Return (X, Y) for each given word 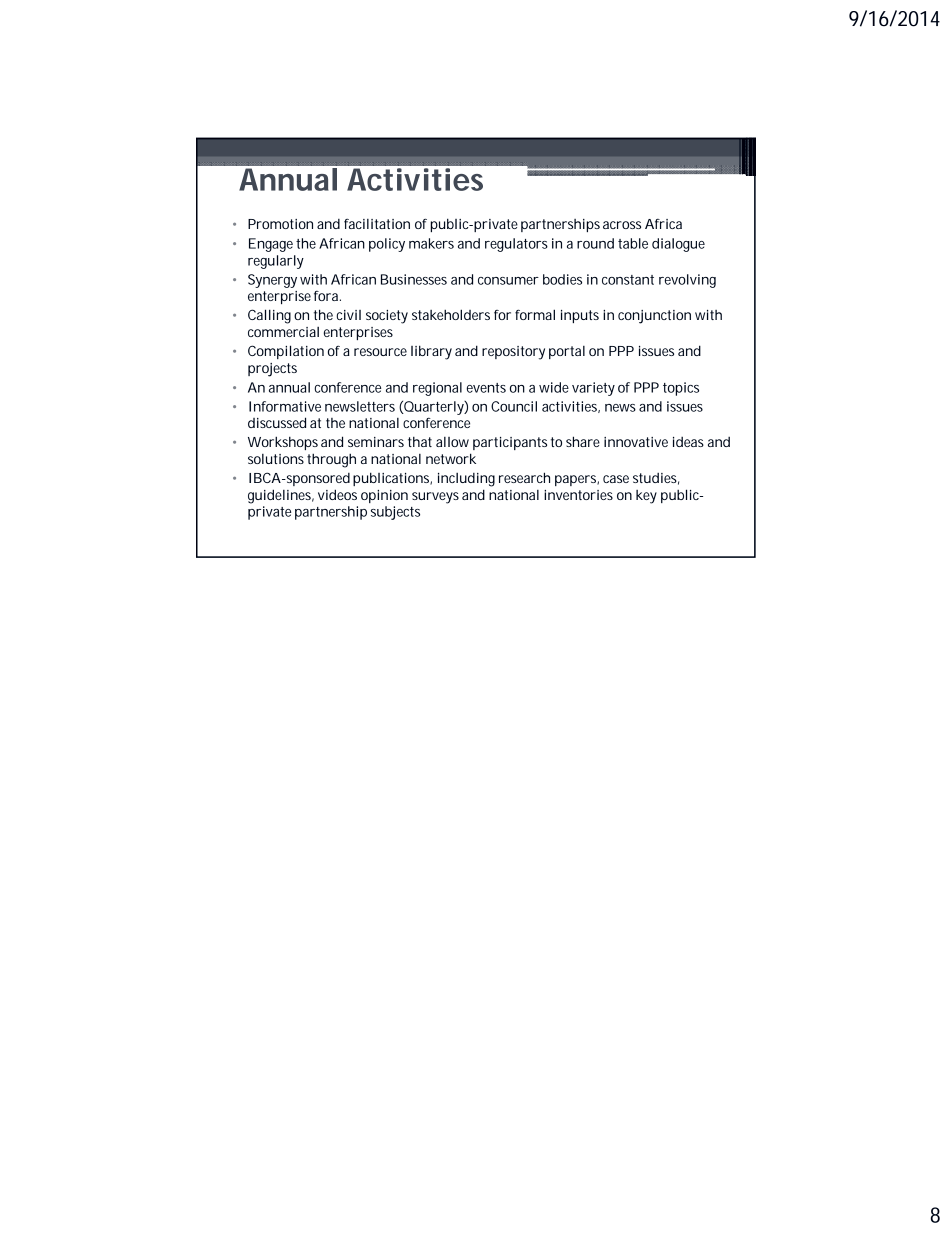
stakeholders (451, 314)
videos (337, 494)
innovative (636, 442)
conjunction (654, 317)
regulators (516, 245)
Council (514, 406)
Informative (285, 406)
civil (349, 315)
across (622, 225)
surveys (435, 498)
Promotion (280, 224)
